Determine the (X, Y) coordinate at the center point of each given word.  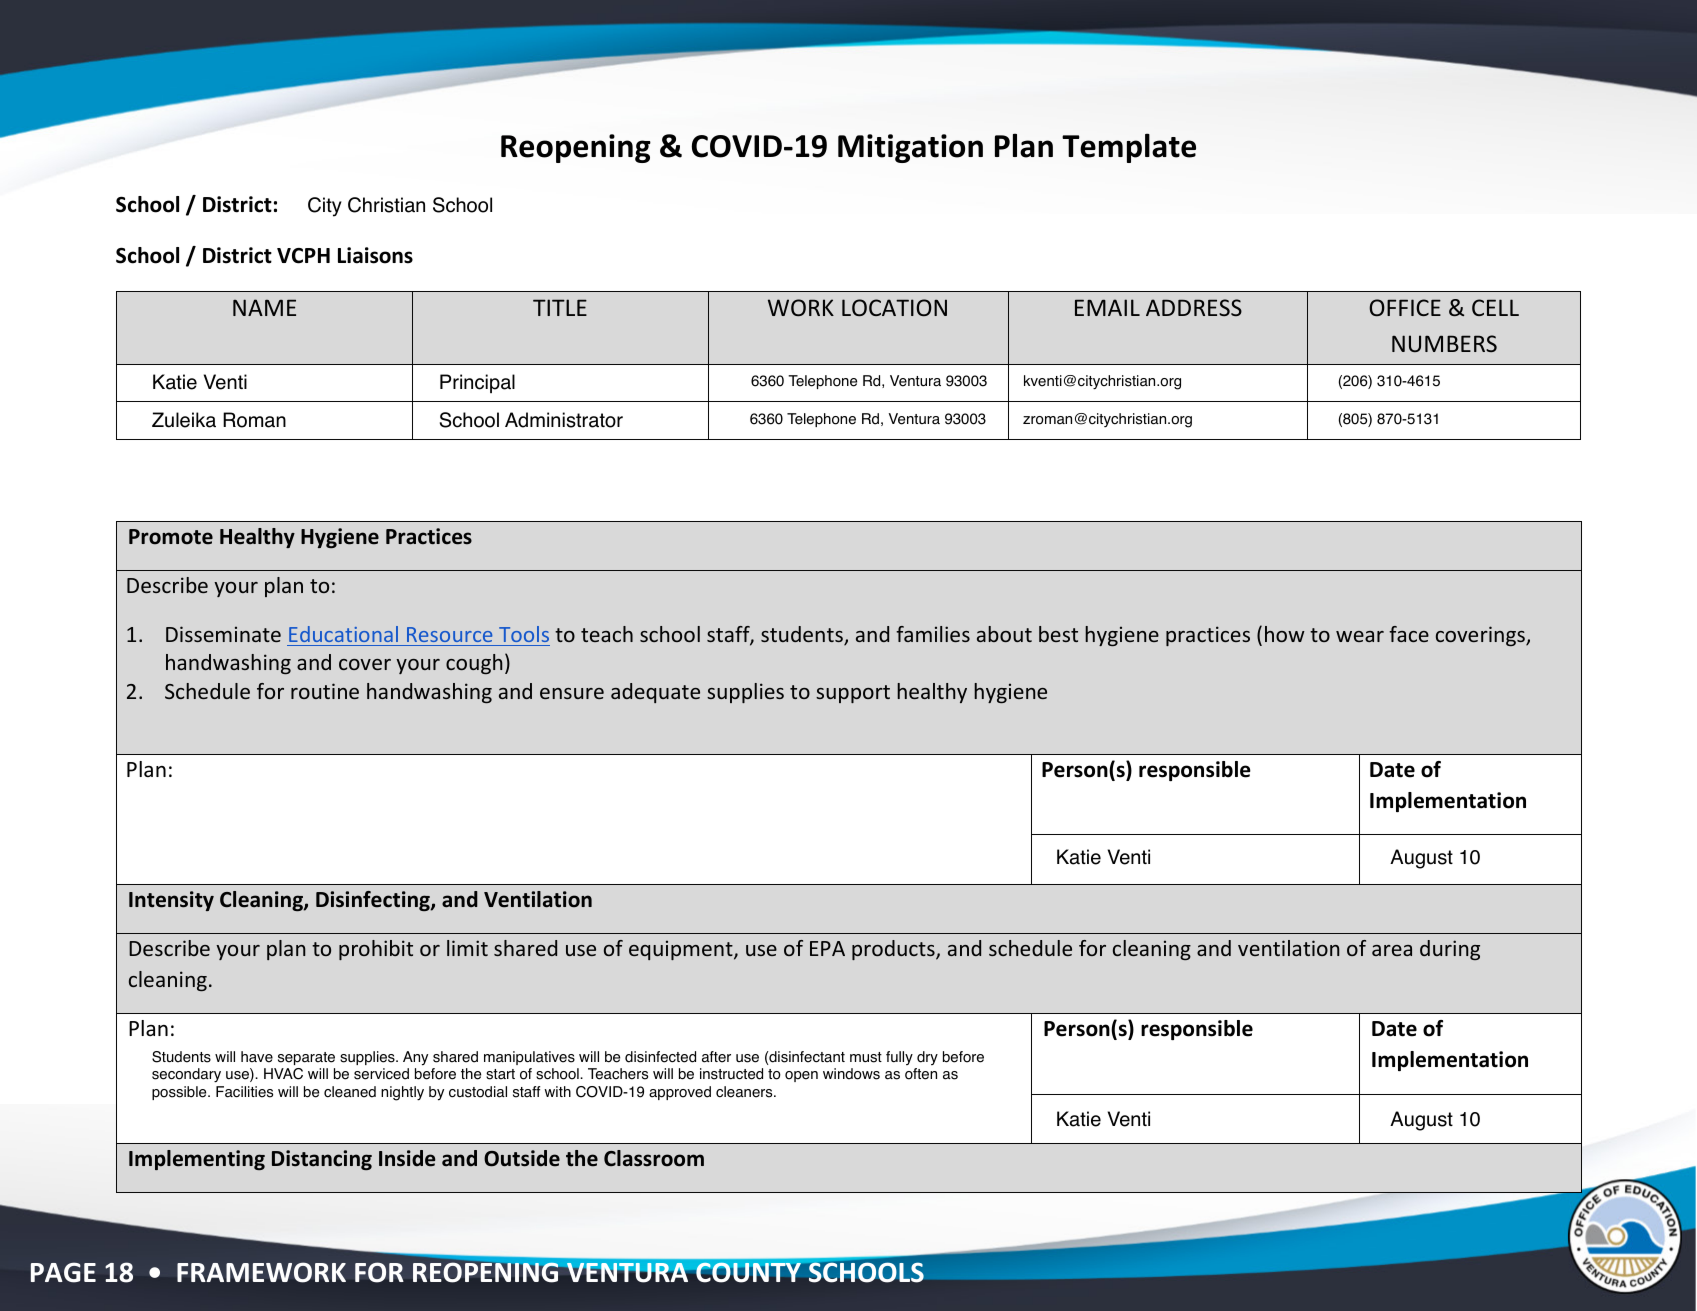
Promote (171, 537)
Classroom (654, 1158)
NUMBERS (1444, 343)
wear (1360, 636)
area (1392, 950)
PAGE (63, 1272)
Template (1129, 148)
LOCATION (894, 307)
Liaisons (375, 255)
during (1450, 950)
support (853, 694)
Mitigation (910, 148)
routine (325, 691)
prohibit (376, 950)
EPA (827, 948)
